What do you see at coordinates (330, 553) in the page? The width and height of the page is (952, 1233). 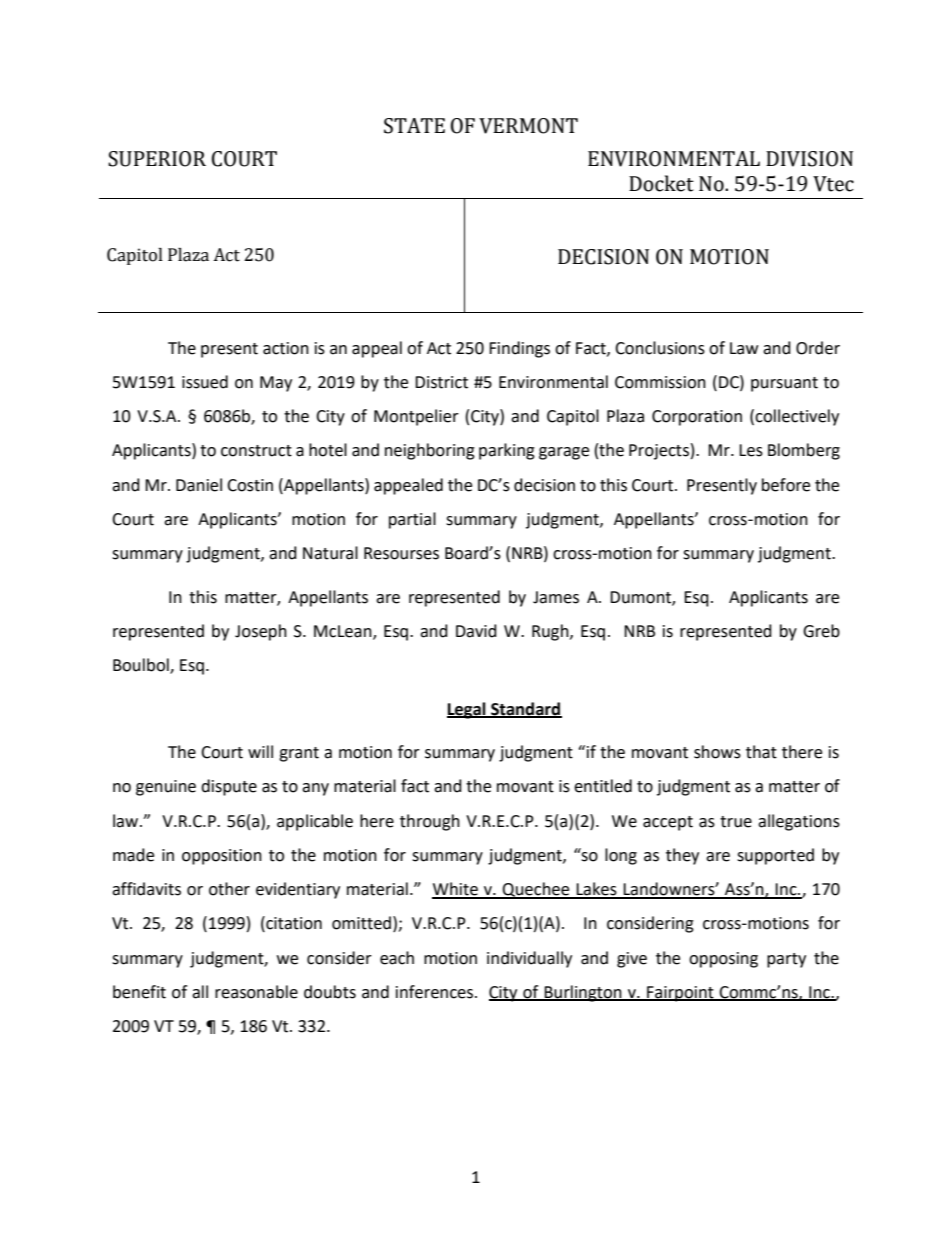 I see `Natural` at bounding box center [330, 553].
